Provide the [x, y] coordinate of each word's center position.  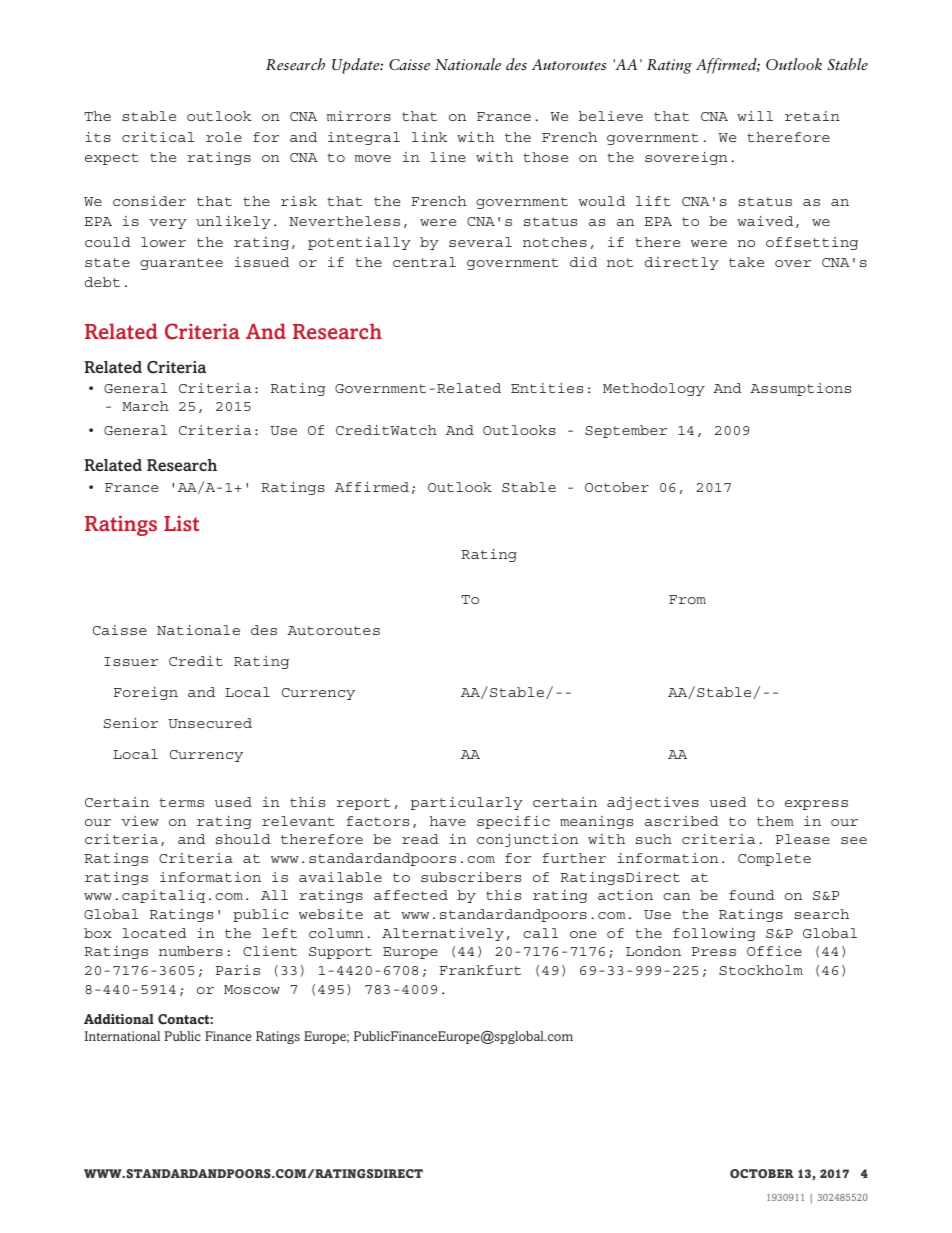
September [626, 431]
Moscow [252, 989]
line [448, 157]
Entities [547, 388]
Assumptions [800, 389]
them [775, 821]
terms [181, 802]
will [755, 116]
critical [158, 137]
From [687, 599]
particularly [467, 803]
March [146, 406]
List [181, 524]
